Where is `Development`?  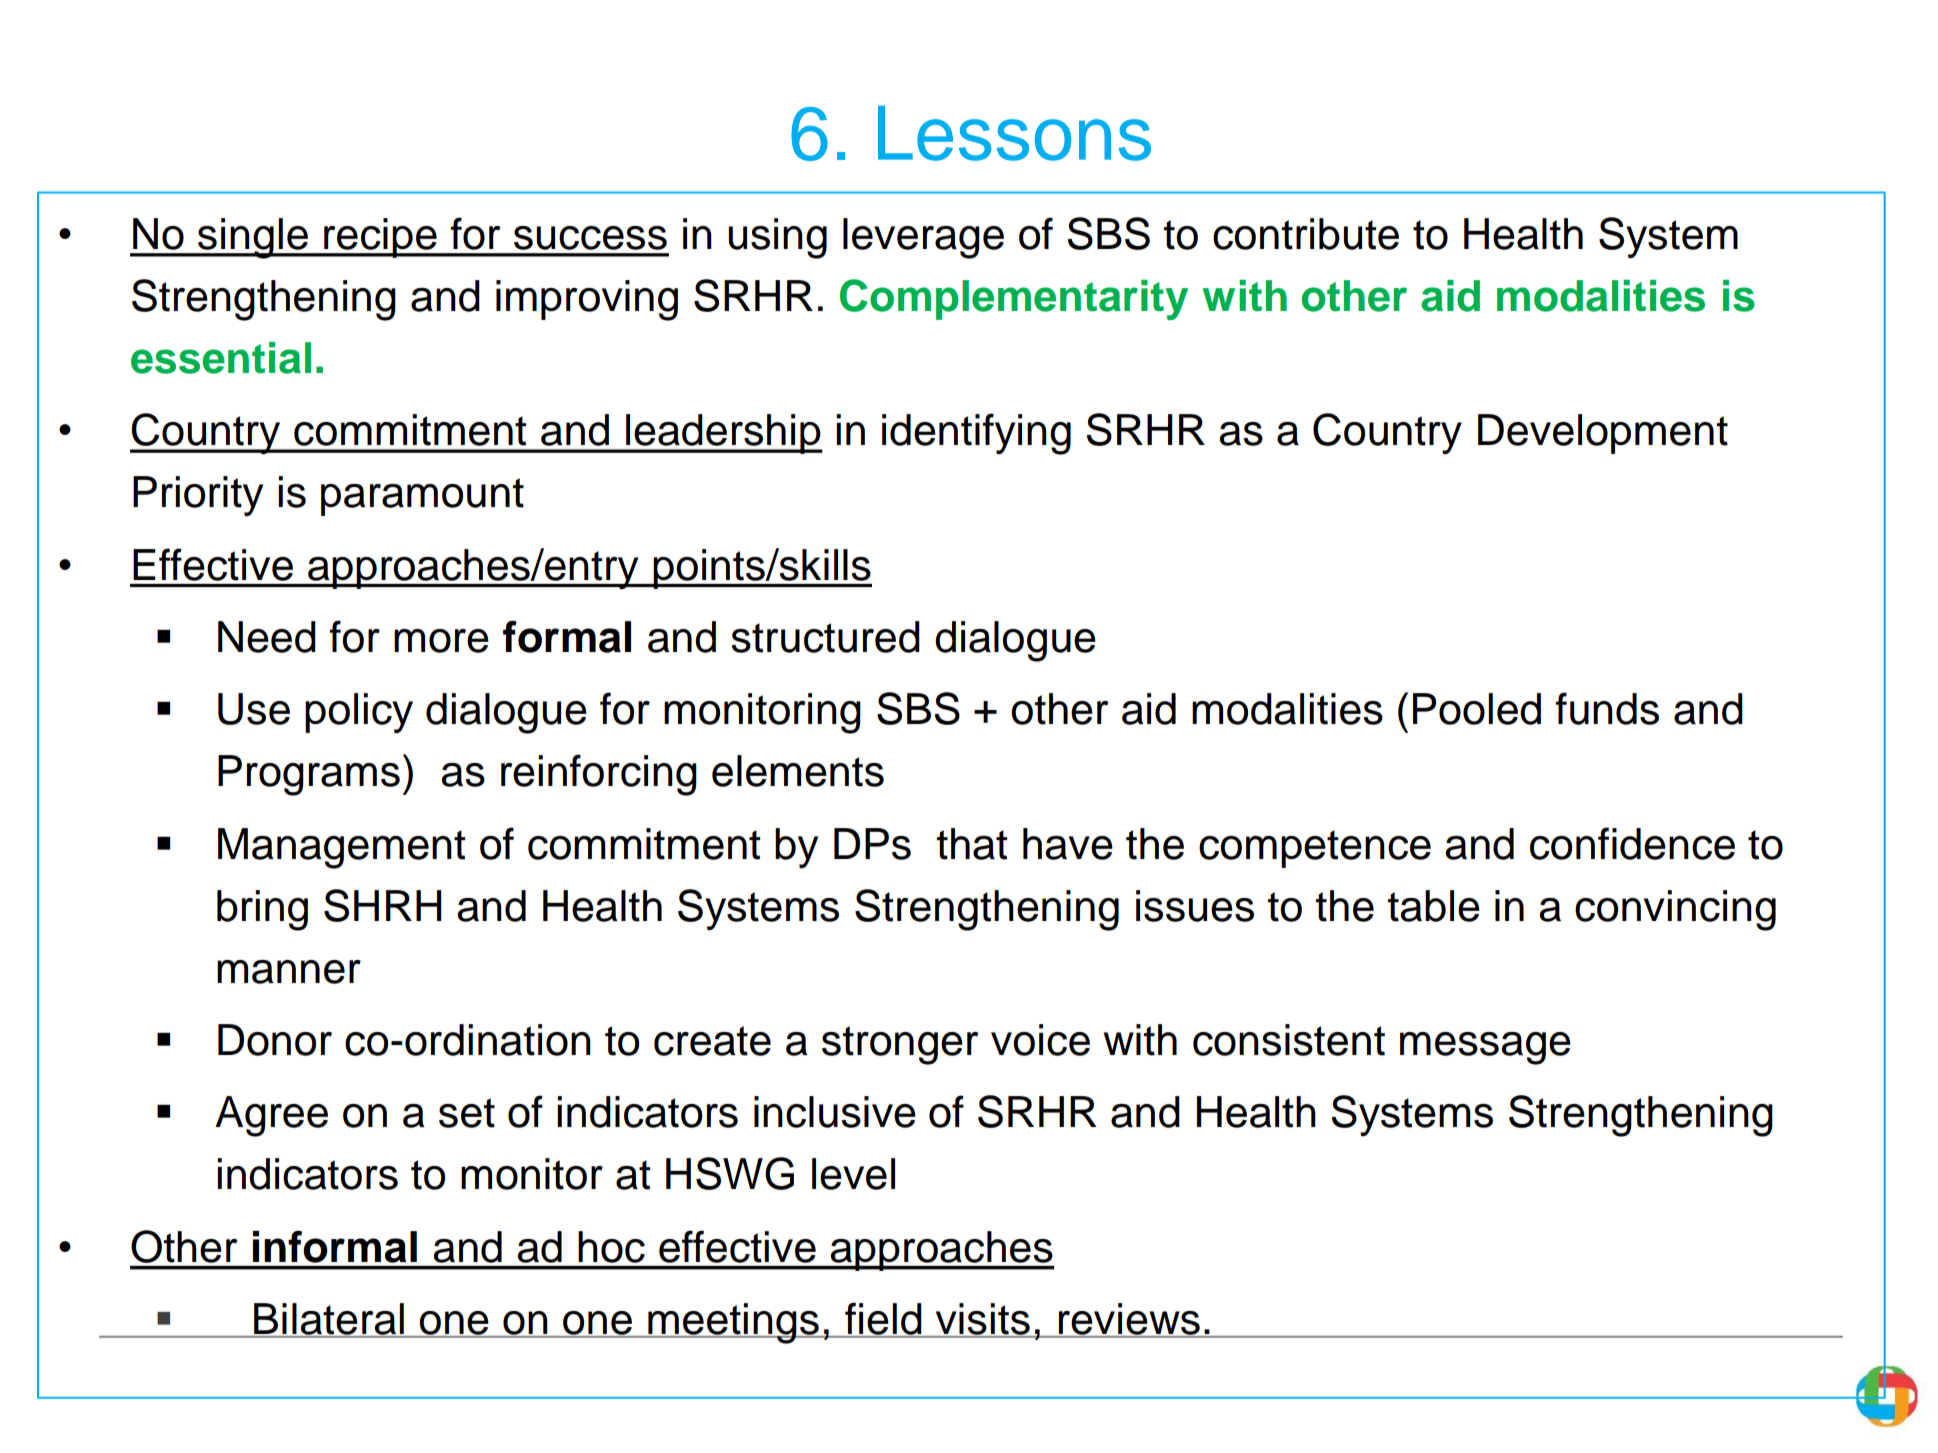
Development is located at coordinates (1603, 434).
